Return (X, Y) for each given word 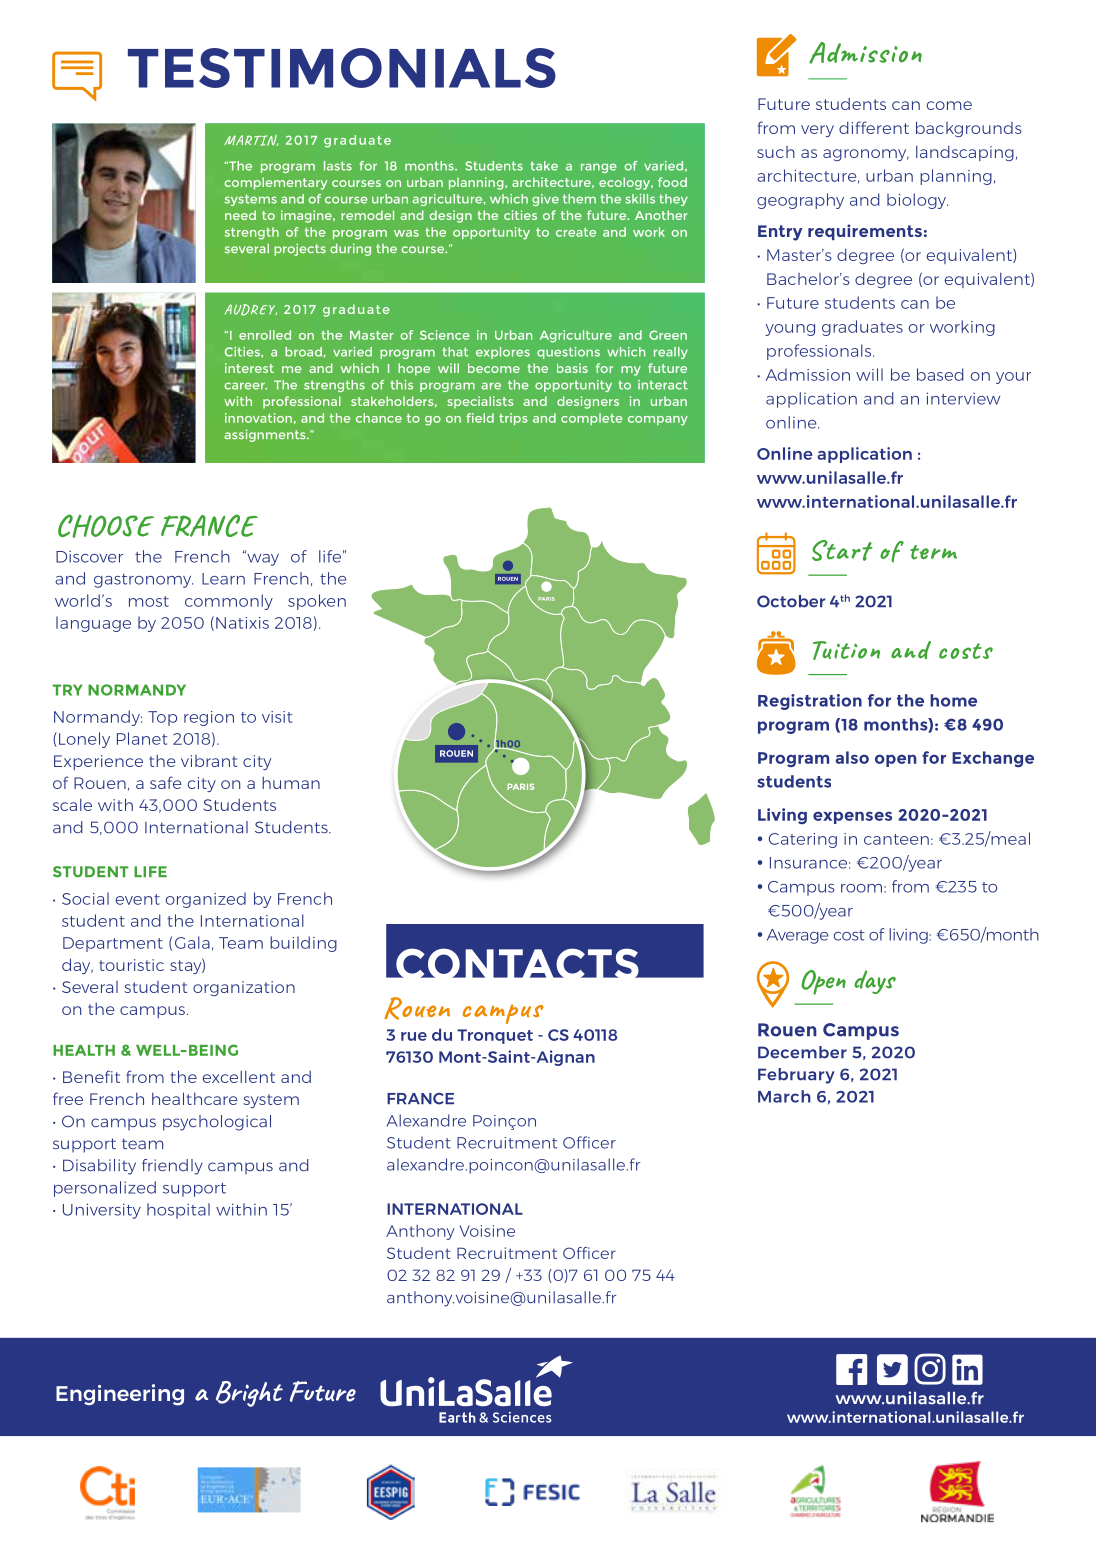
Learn (223, 579)
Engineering (120, 1395)
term (933, 552)
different (874, 127)
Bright (249, 1394)
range (599, 168)
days (875, 982)
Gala (192, 942)
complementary (275, 183)
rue (414, 1036)
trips (513, 419)
